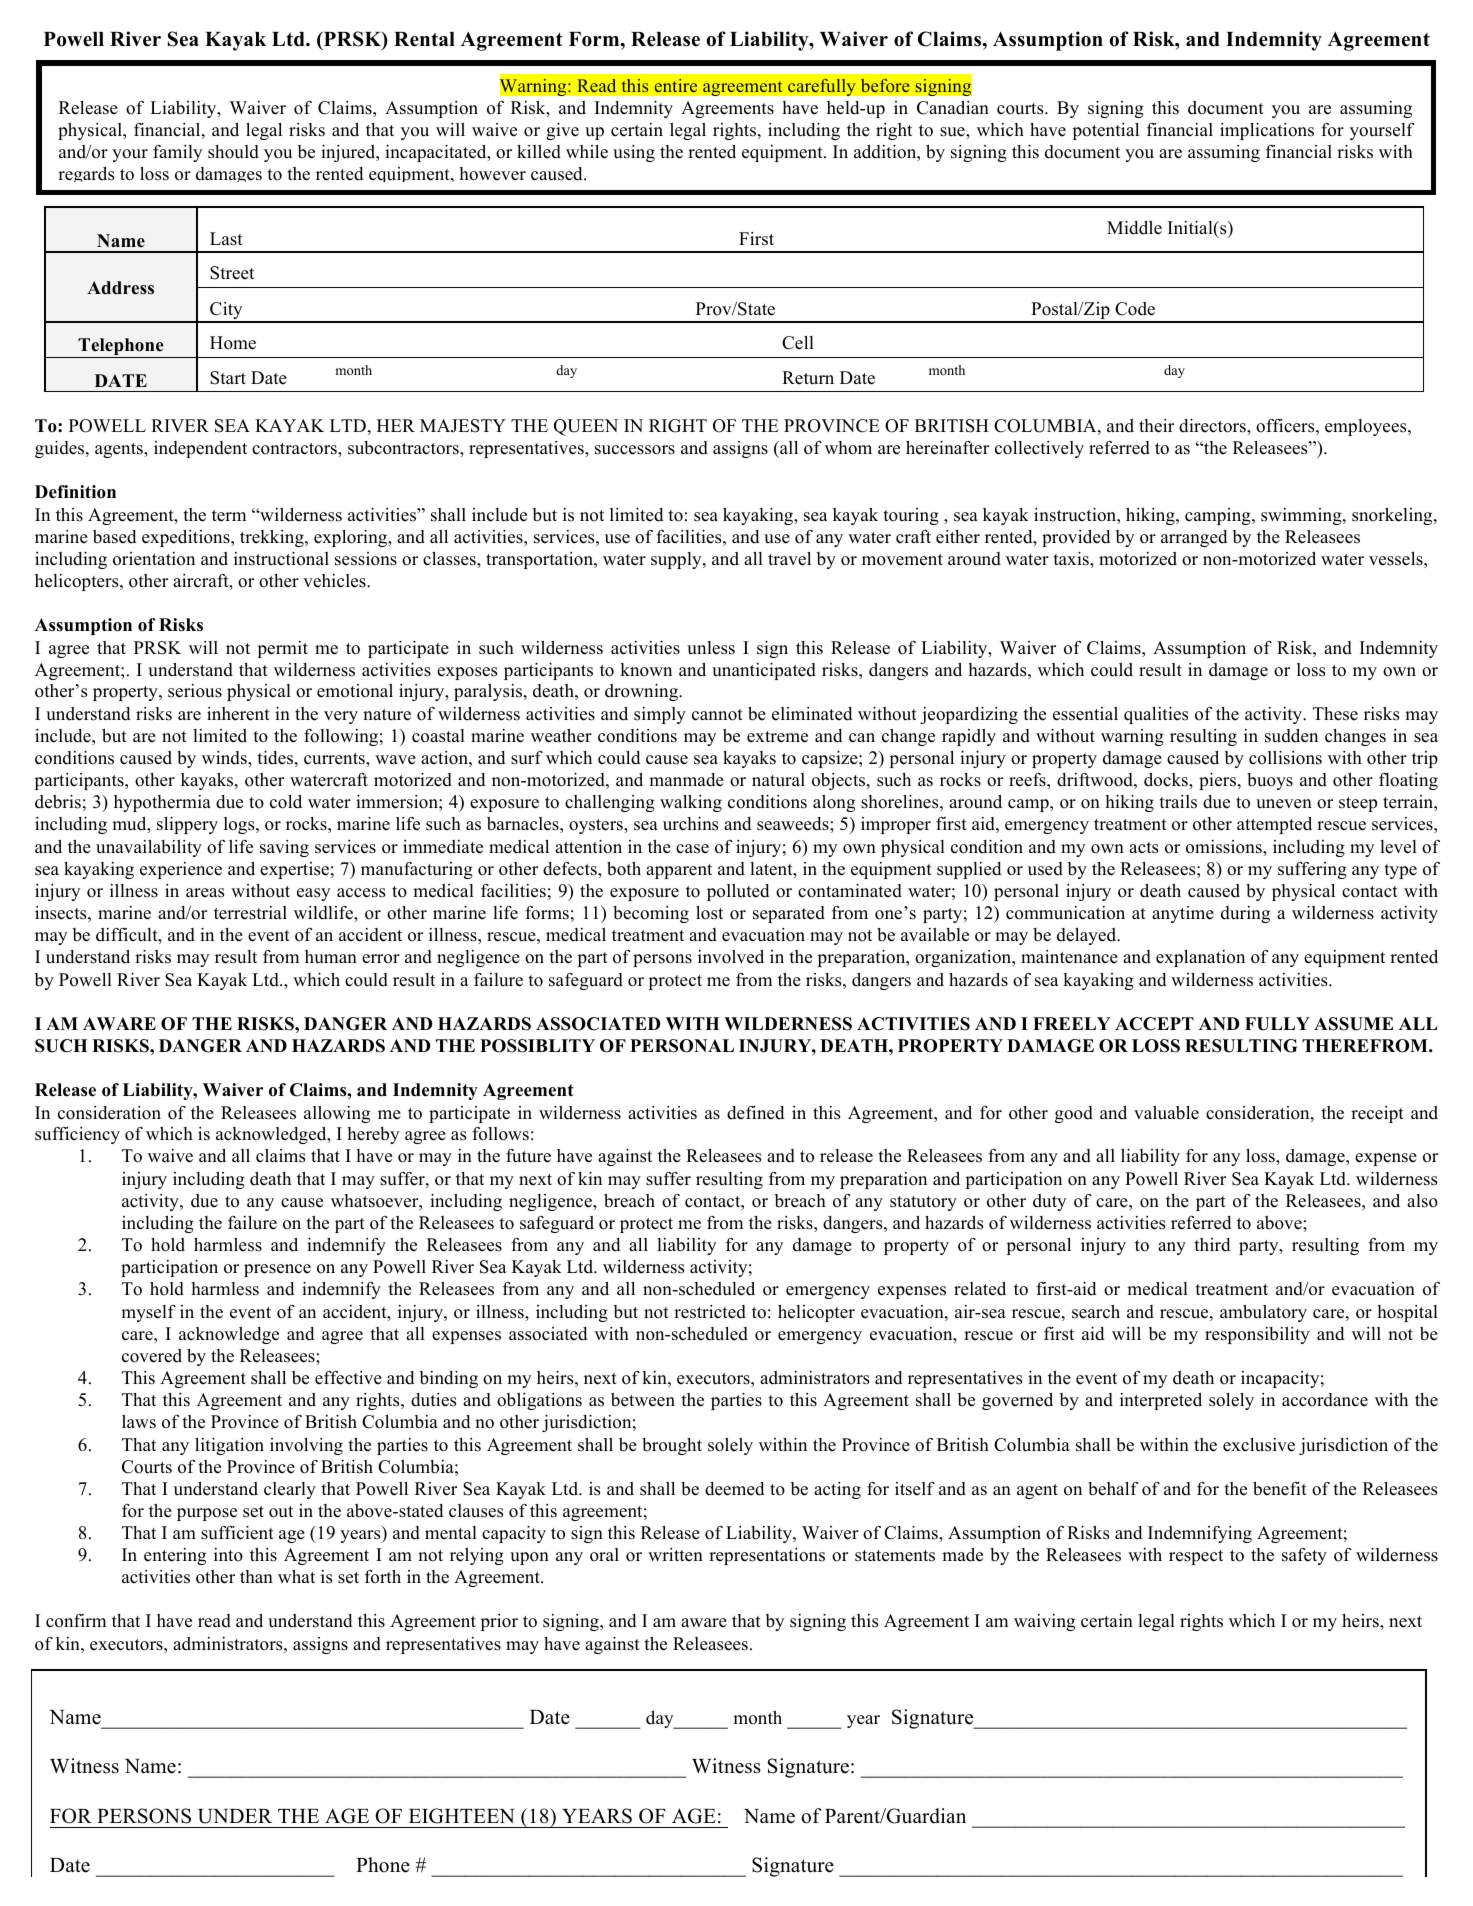 The image size is (1473, 1906). What do you see at coordinates (1044, 1622) in the page?
I see `waiving` at bounding box center [1044, 1622].
